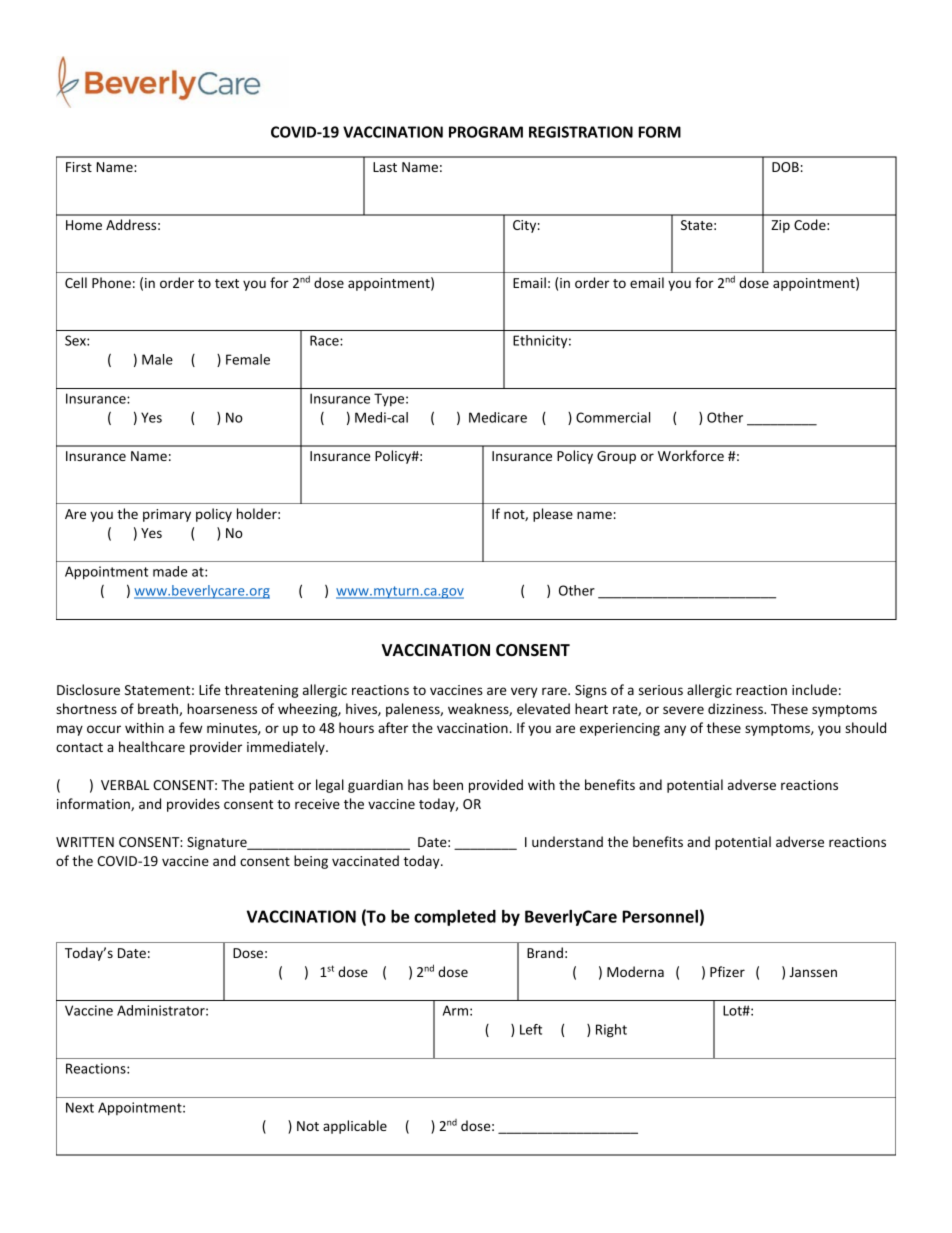  What do you see at coordinates (486, 132) in the screenshot?
I see `PROGRAM` at bounding box center [486, 132].
